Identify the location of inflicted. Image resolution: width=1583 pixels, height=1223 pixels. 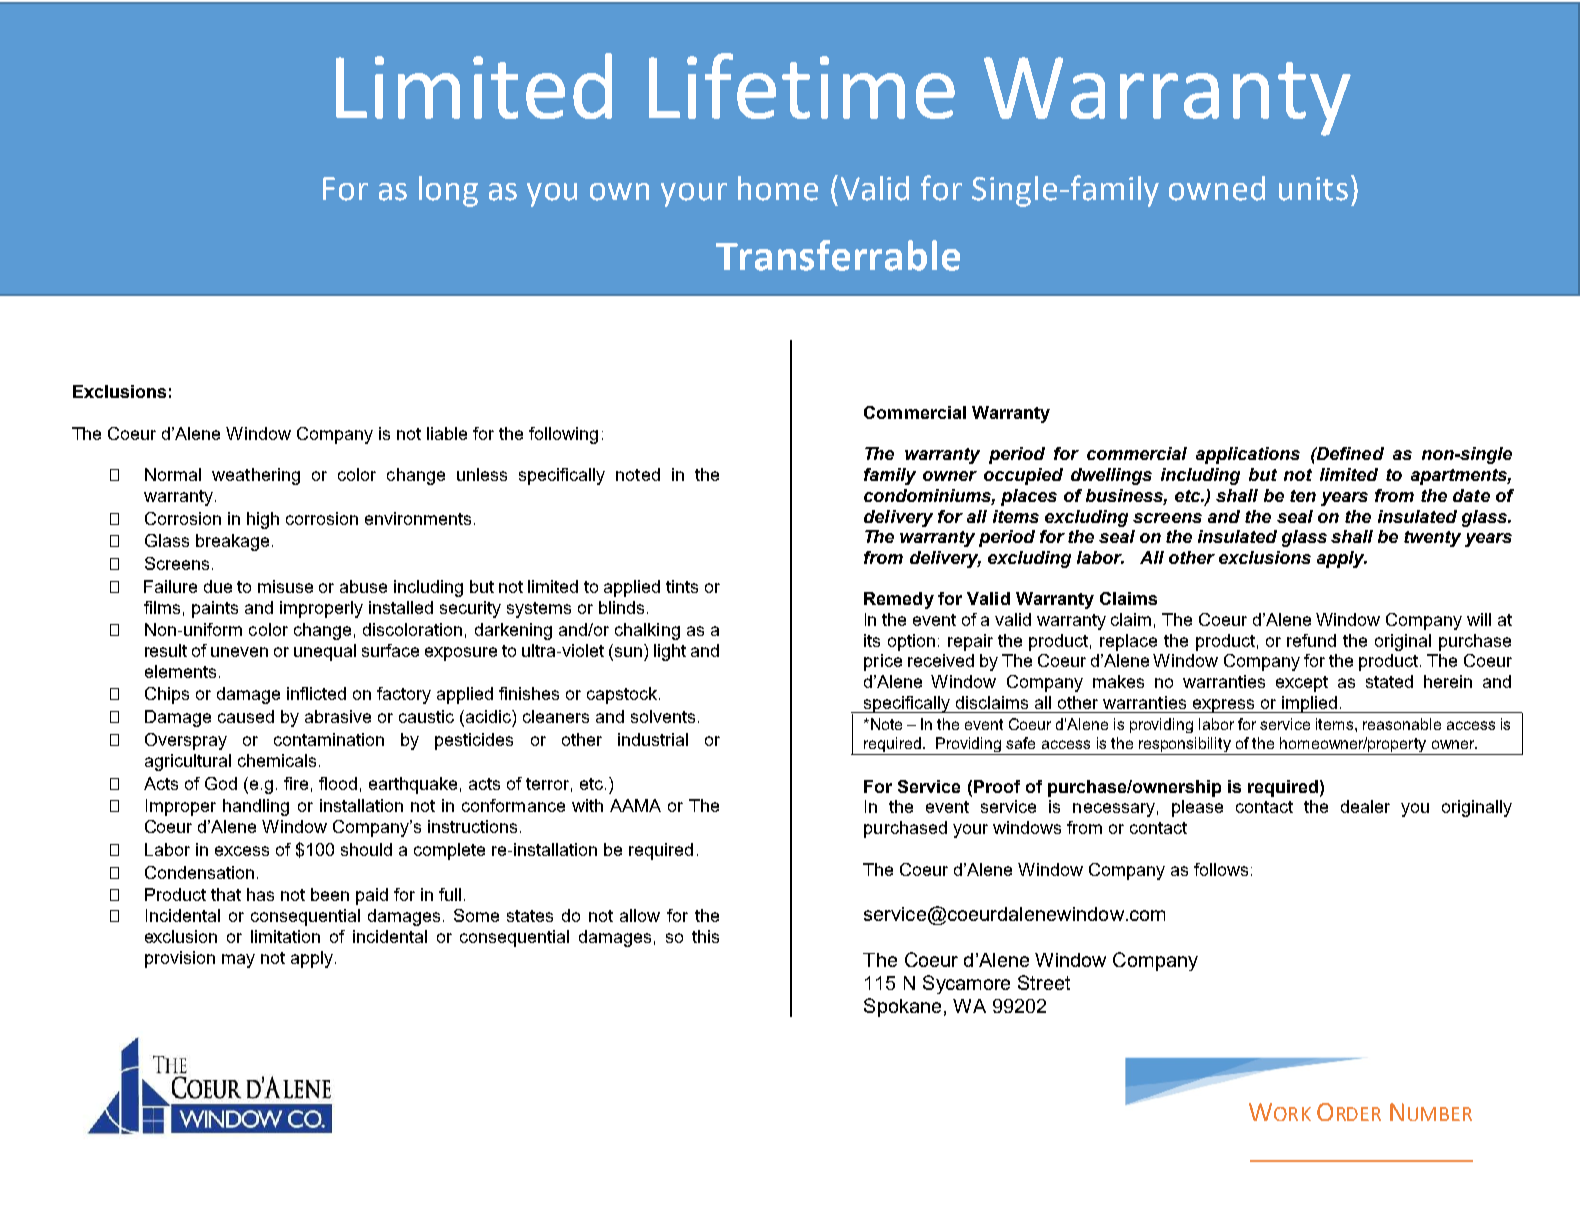
(316, 693).
